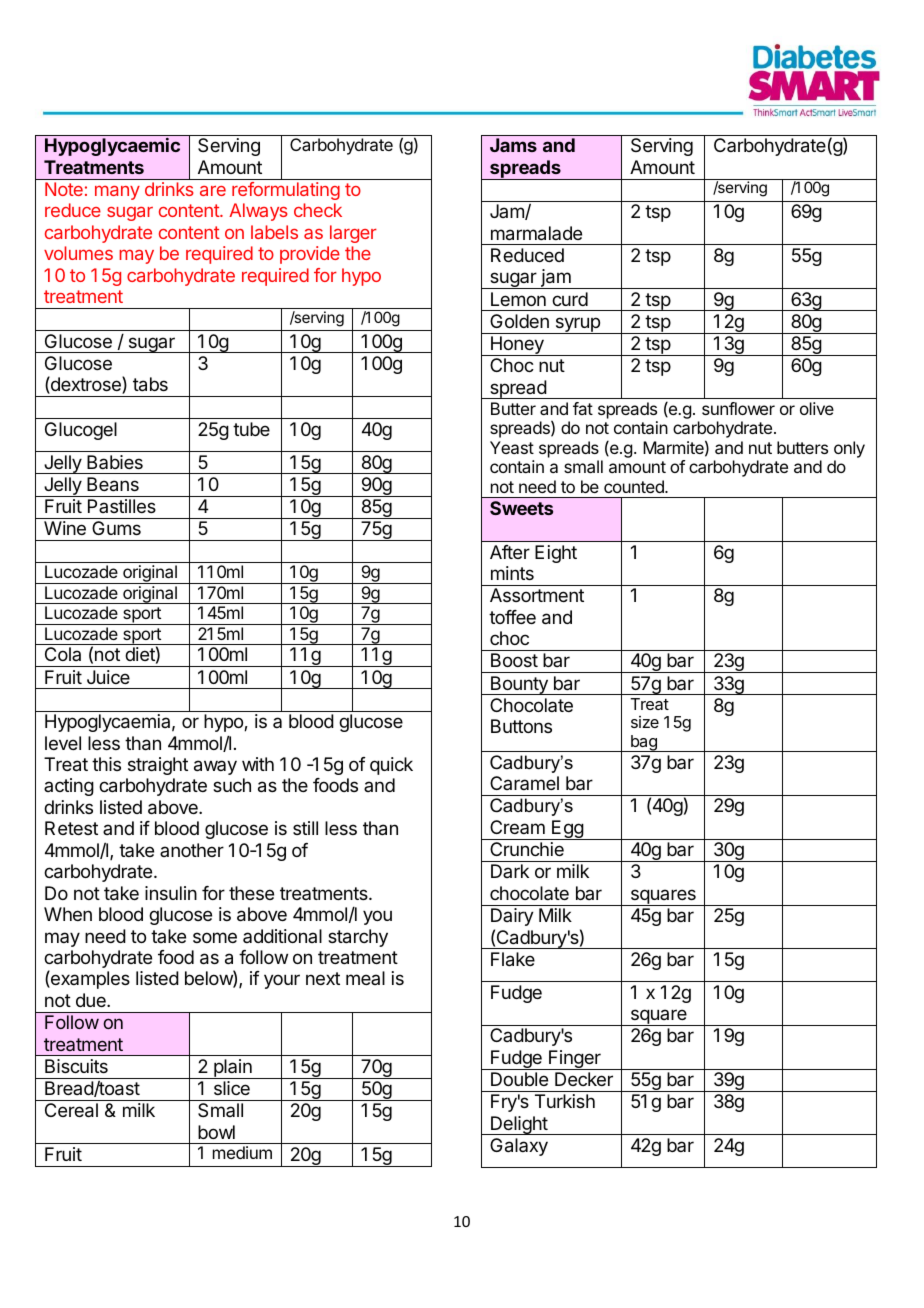  I want to click on quick, so click(391, 766).
